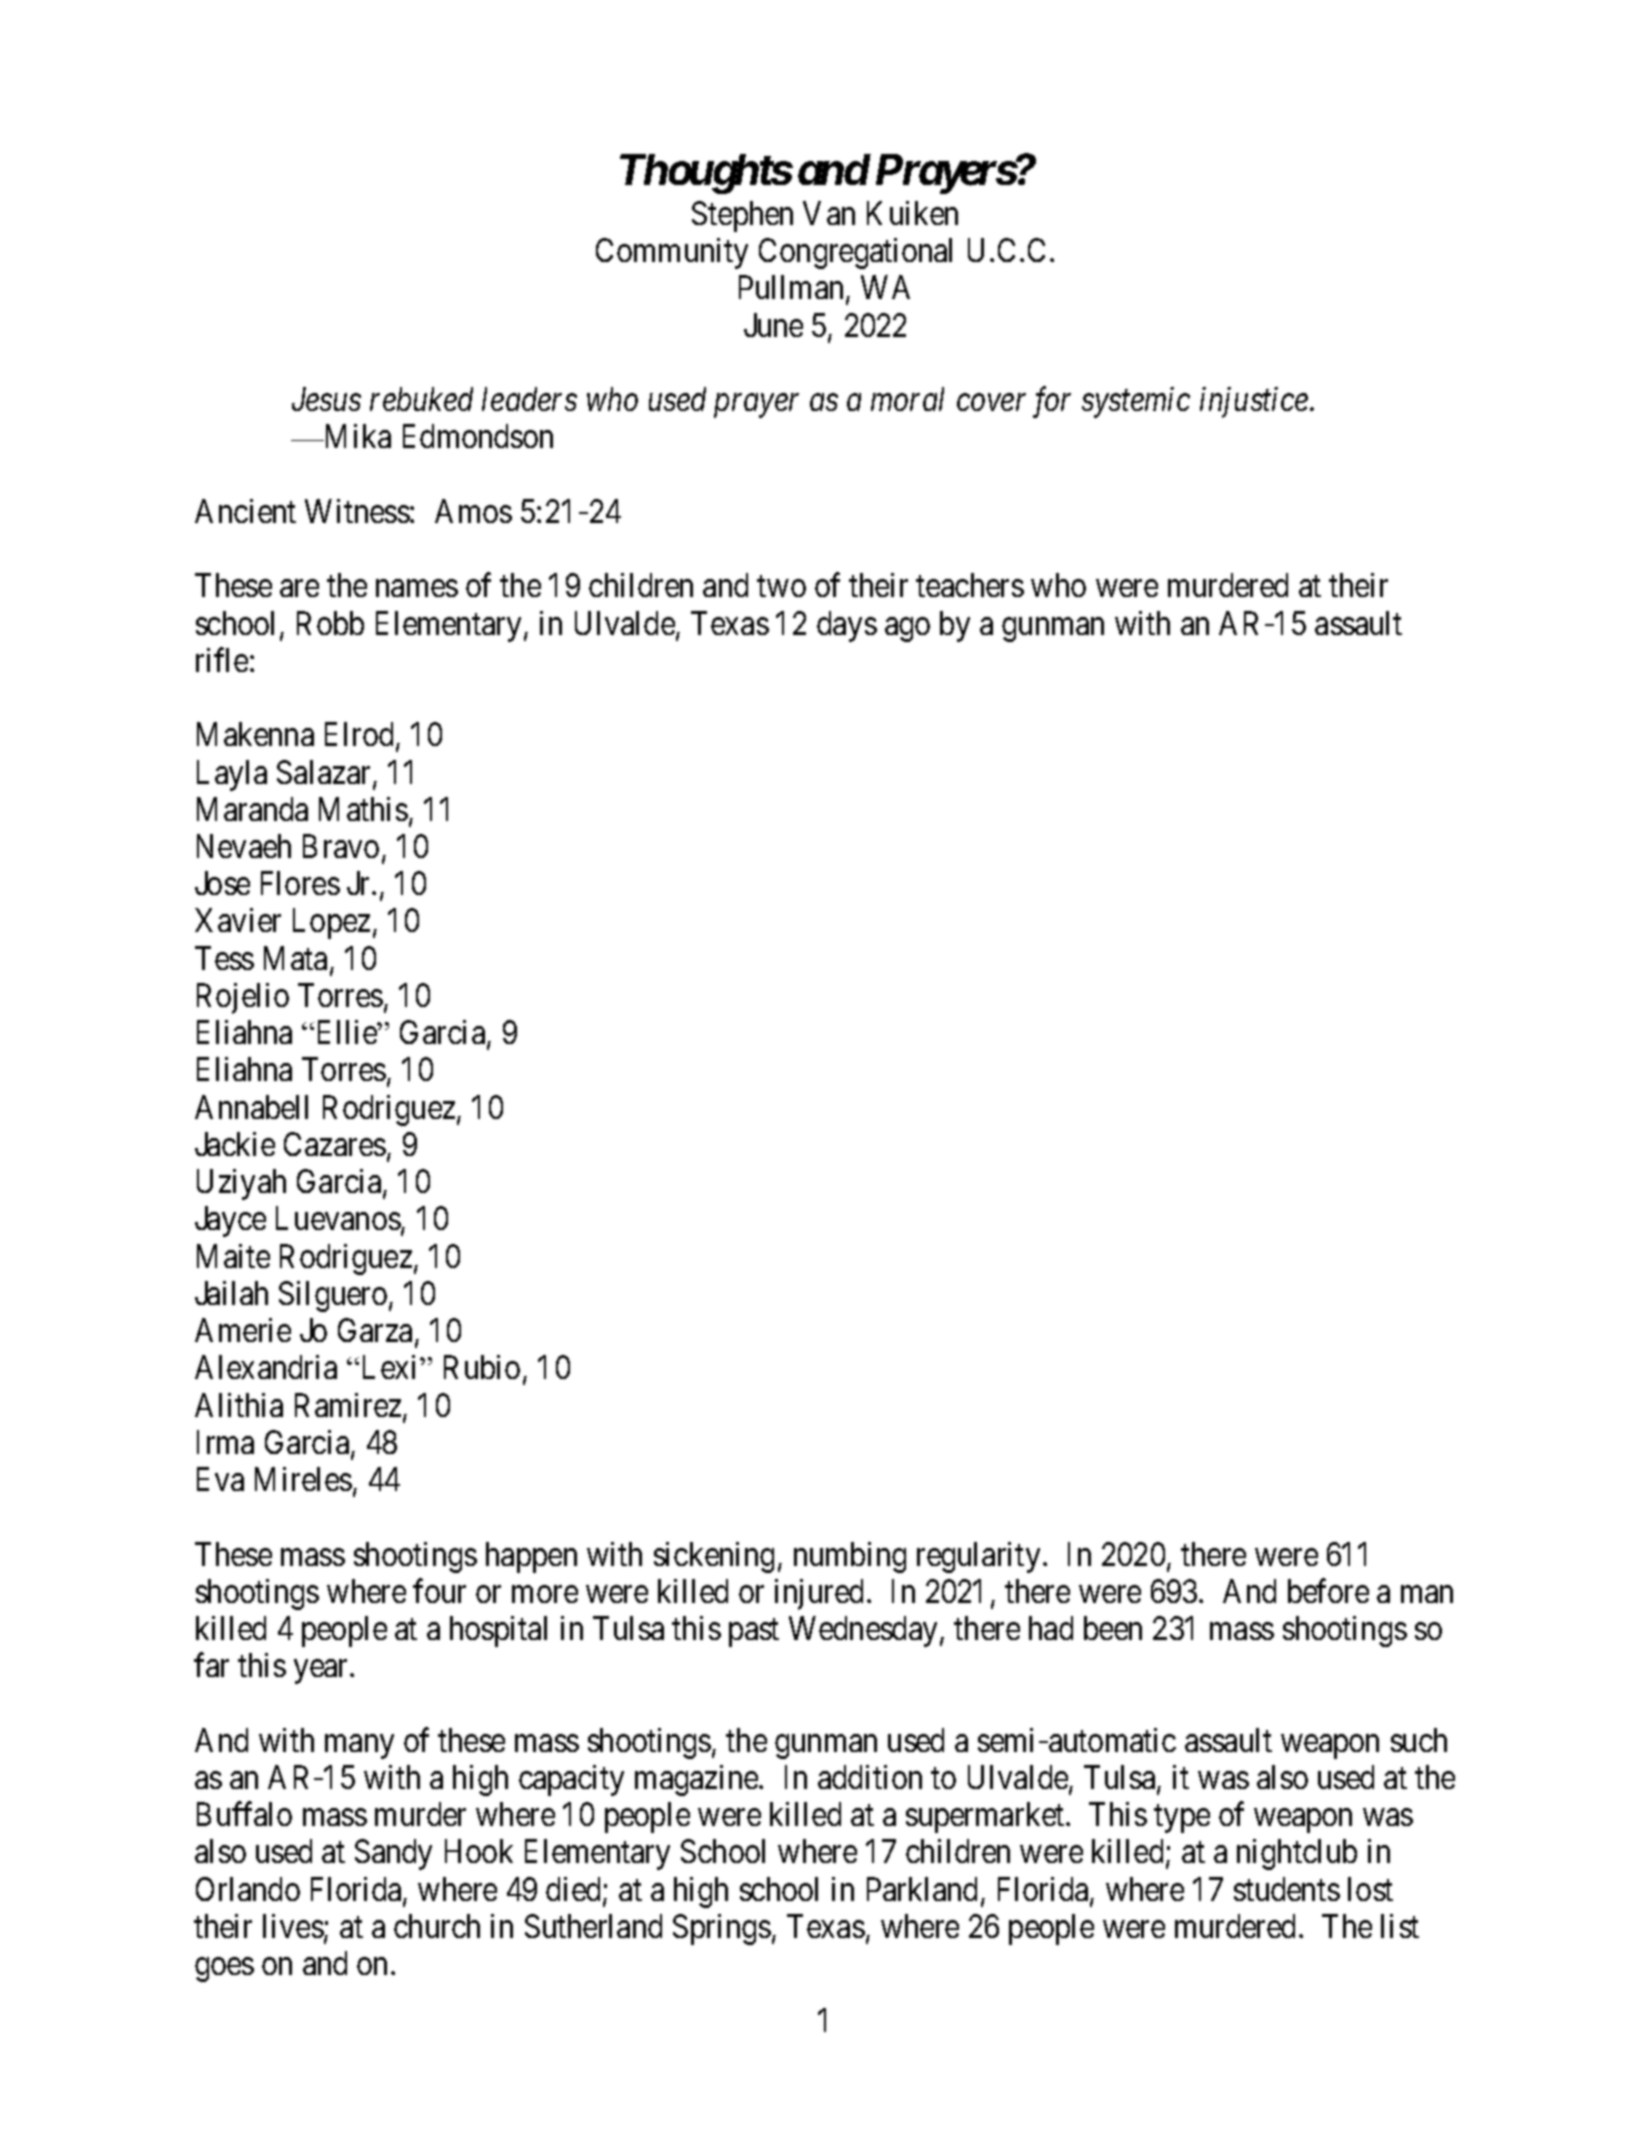 Image resolution: width=1651 pixels, height=2137 pixels. What do you see at coordinates (970, 585) in the document?
I see `teachers` at bounding box center [970, 585].
